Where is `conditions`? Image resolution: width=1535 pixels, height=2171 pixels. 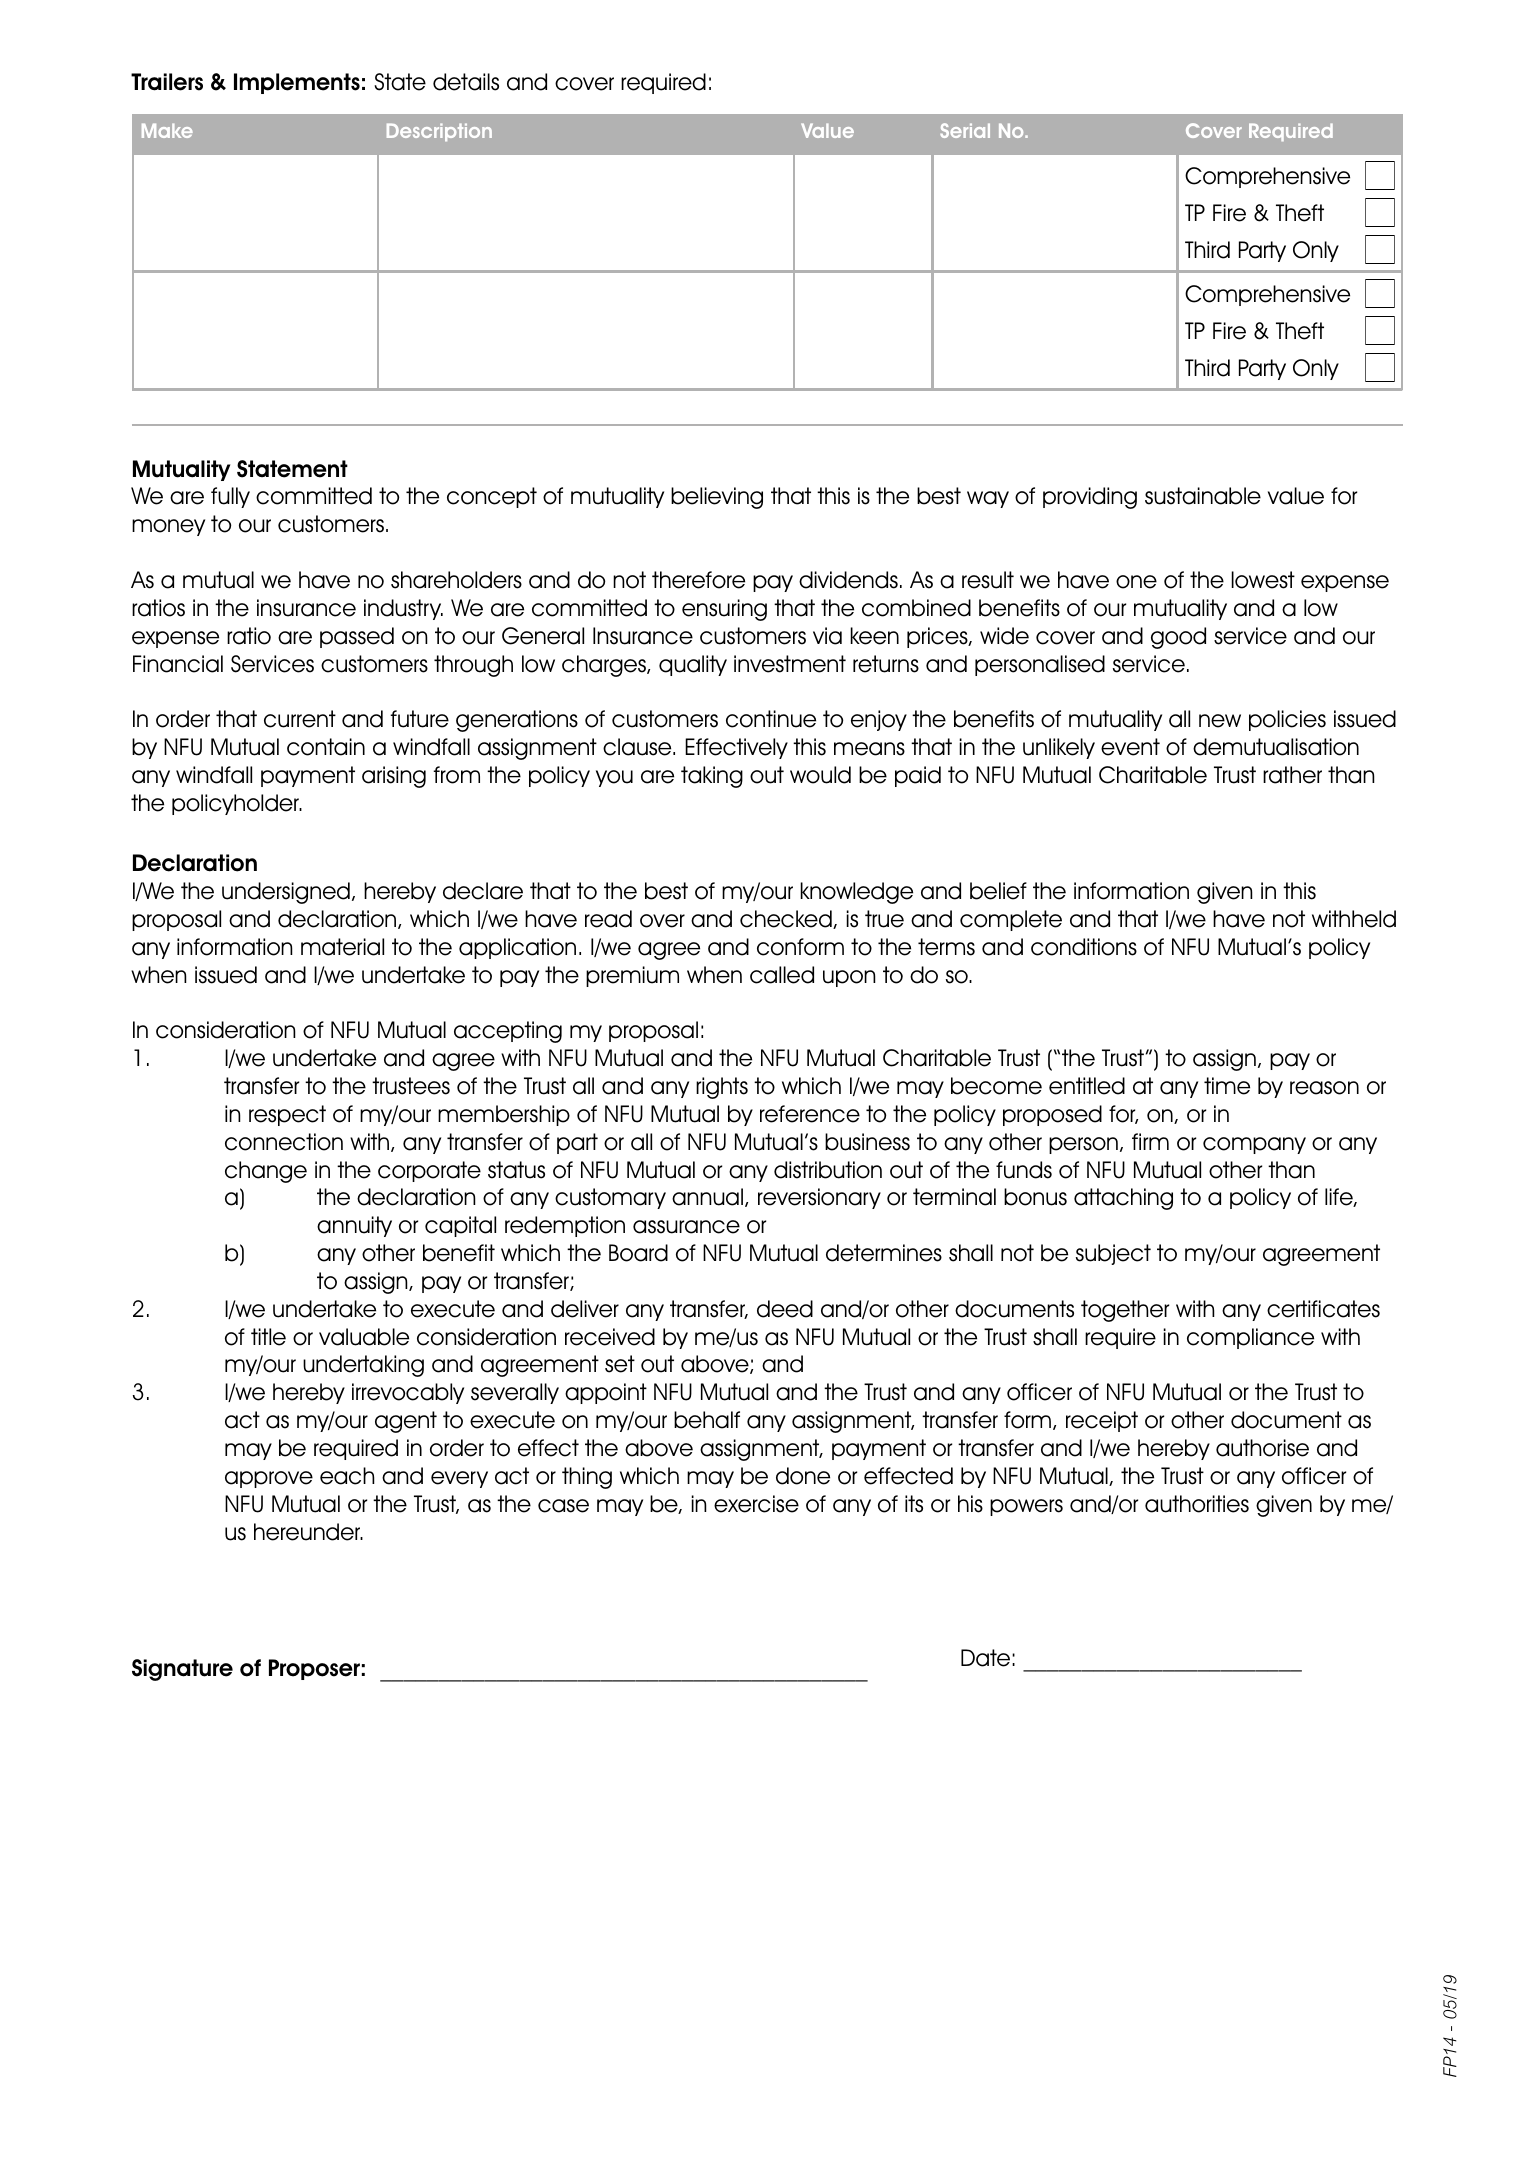
conditions is located at coordinates (1084, 947).
